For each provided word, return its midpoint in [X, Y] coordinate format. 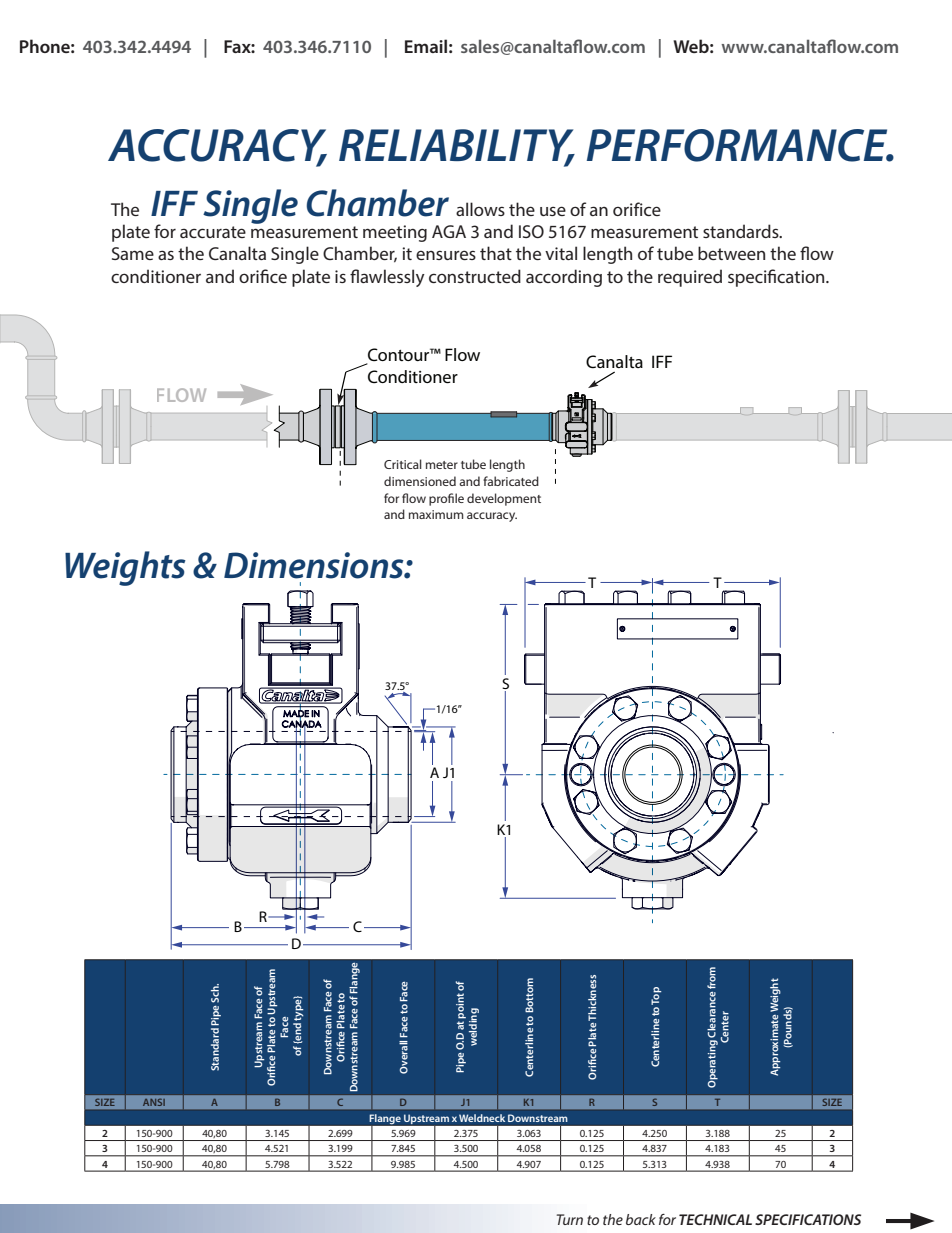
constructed [475, 276]
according [564, 278]
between [731, 253]
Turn [569, 1219]
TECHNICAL [715, 1219]
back [641, 1219]
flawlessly [387, 278]
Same [133, 253]
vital [561, 253]
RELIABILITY [457, 146]
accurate [213, 232]
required [690, 278]
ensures [446, 255]
